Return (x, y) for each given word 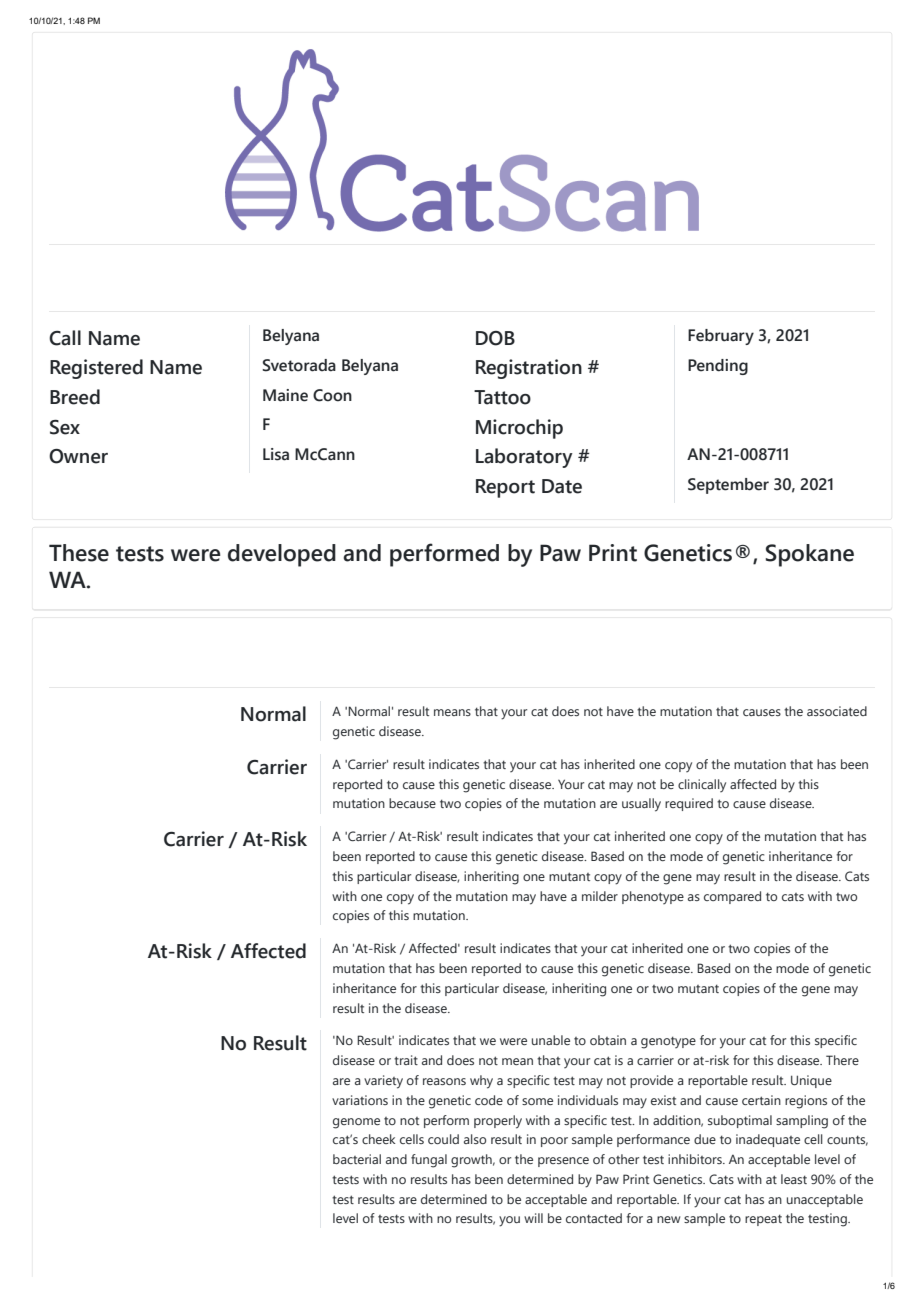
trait (406, 1060)
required (689, 804)
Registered (96, 369)
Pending (718, 367)
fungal (429, 1161)
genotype (668, 1042)
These (79, 553)
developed (282, 555)
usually (641, 805)
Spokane (810, 555)
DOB (495, 338)
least (794, 1179)
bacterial (357, 1159)
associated (837, 711)
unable (551, 1040)
